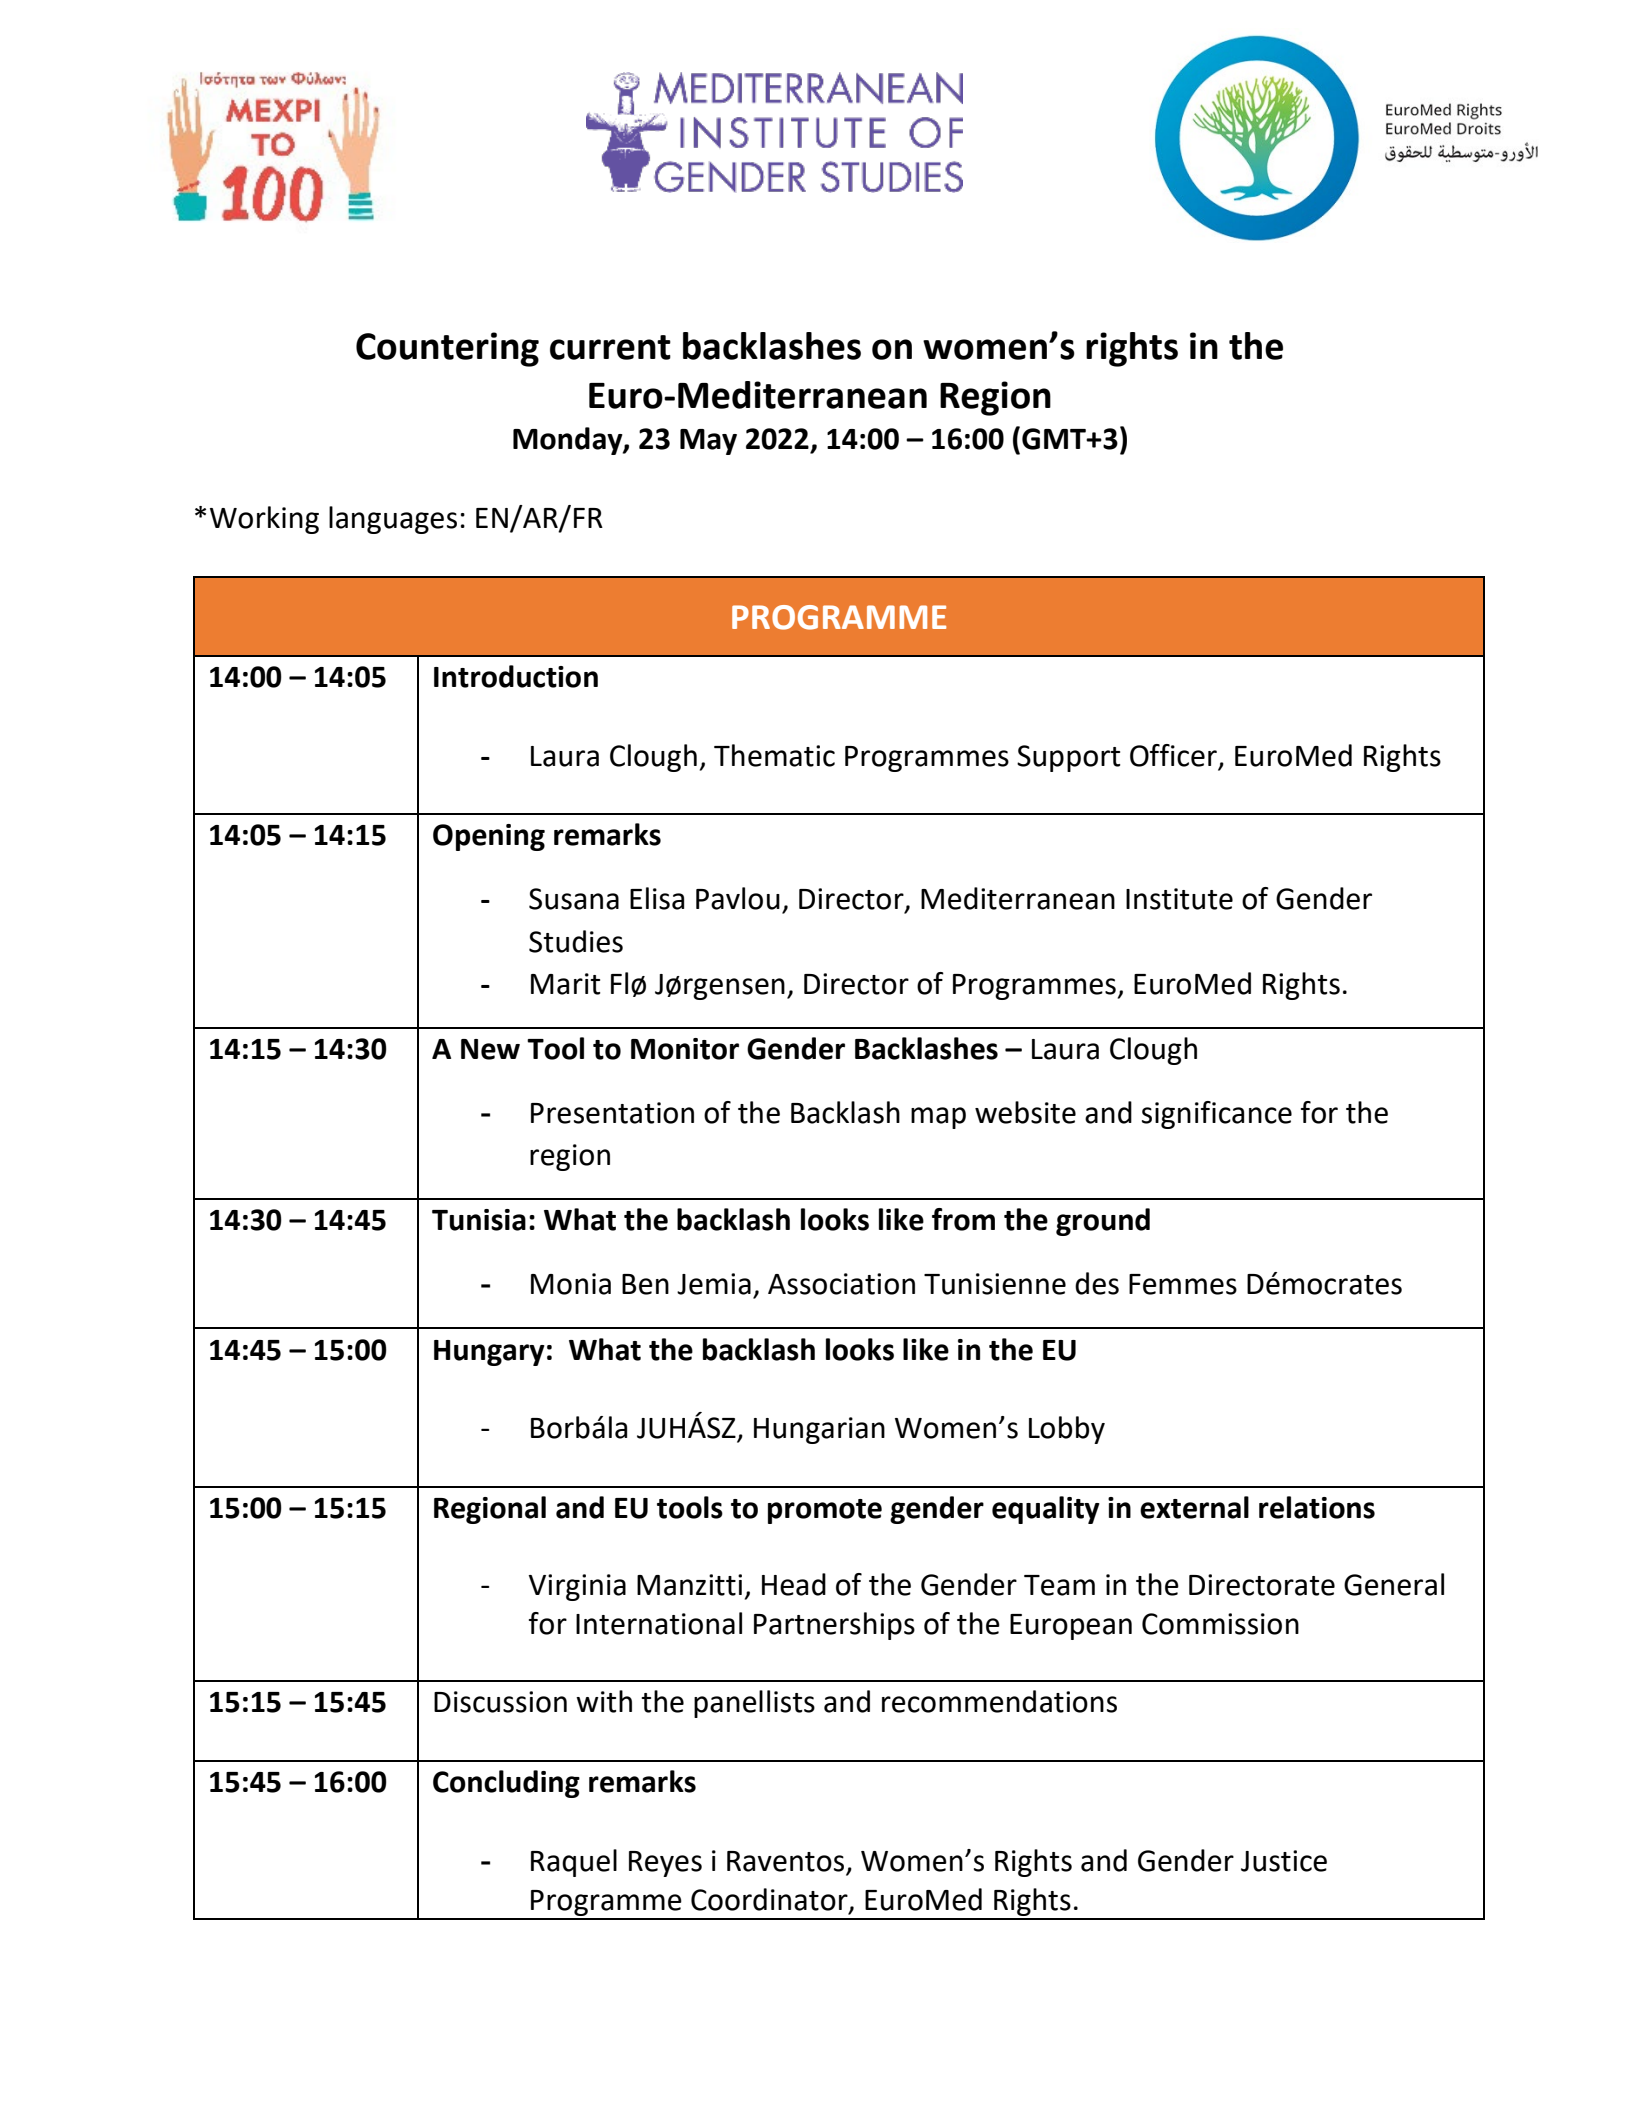 The height and width of the page is (2123, 1640). Describe the element at coordinates (490, 1049) in the page. I see `New` at that location.
